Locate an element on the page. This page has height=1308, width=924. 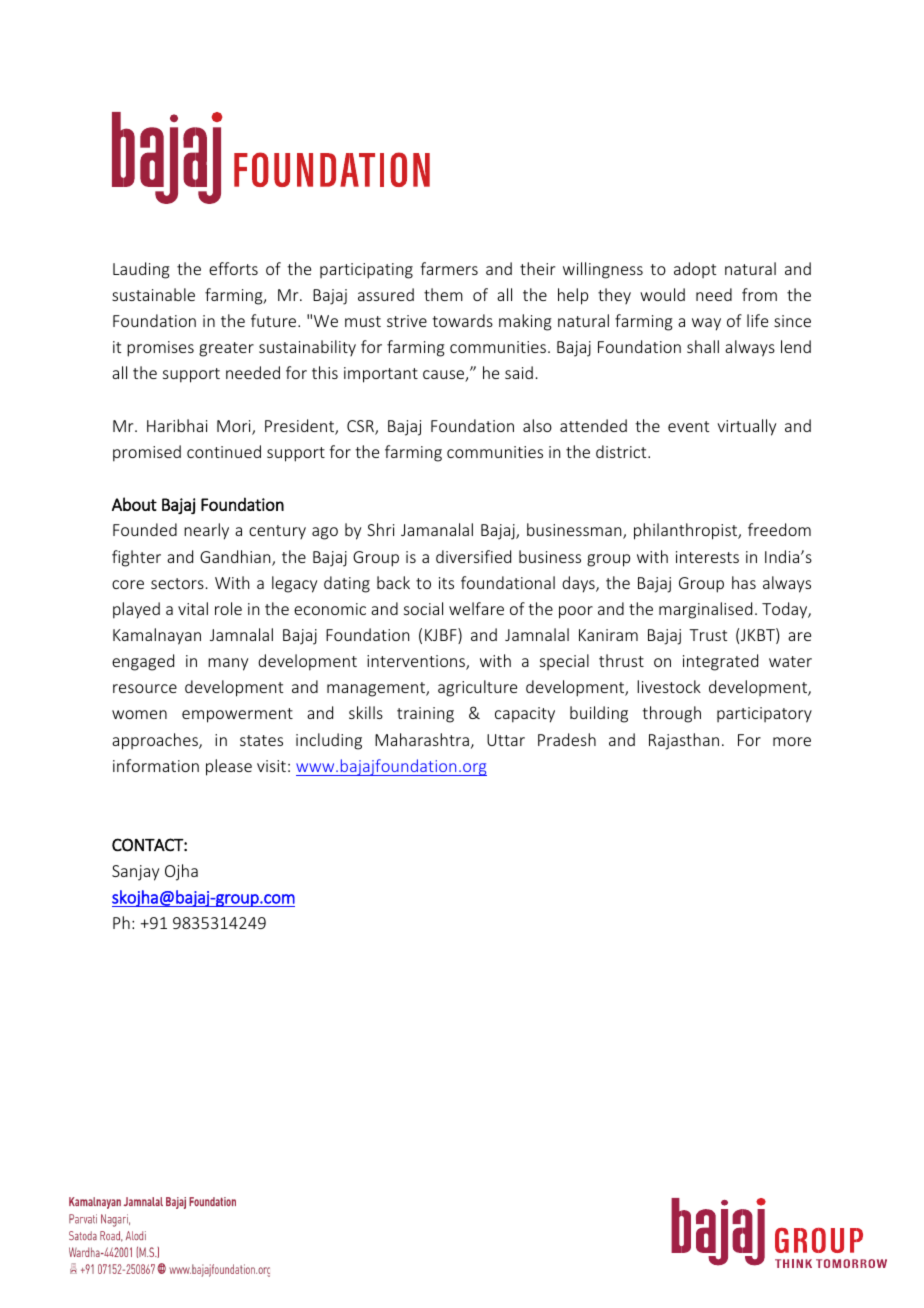
also is located at coordinates (537, 425).
